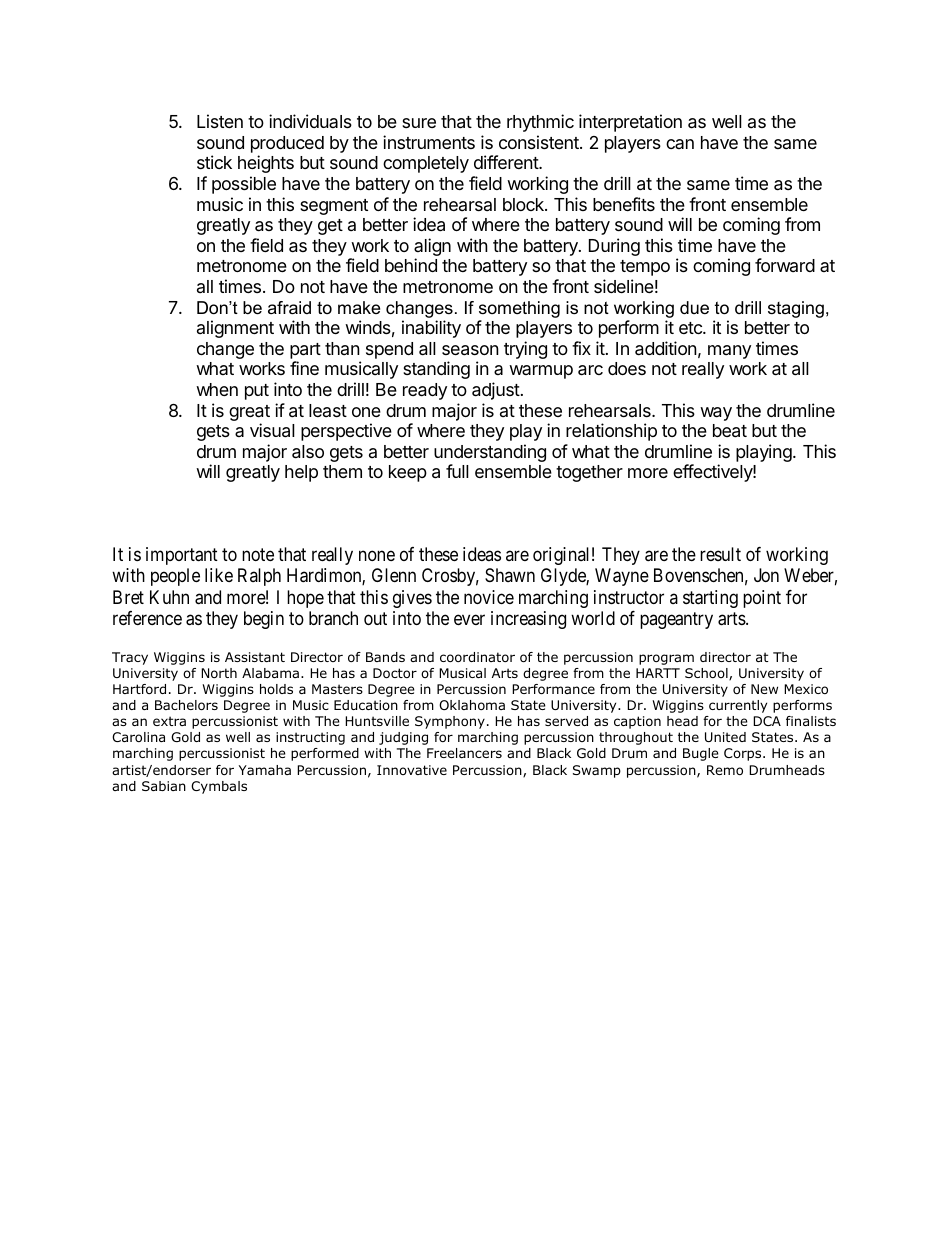  Describe the element at coordinates (729, 352) in the page. I see `many` at that location.
